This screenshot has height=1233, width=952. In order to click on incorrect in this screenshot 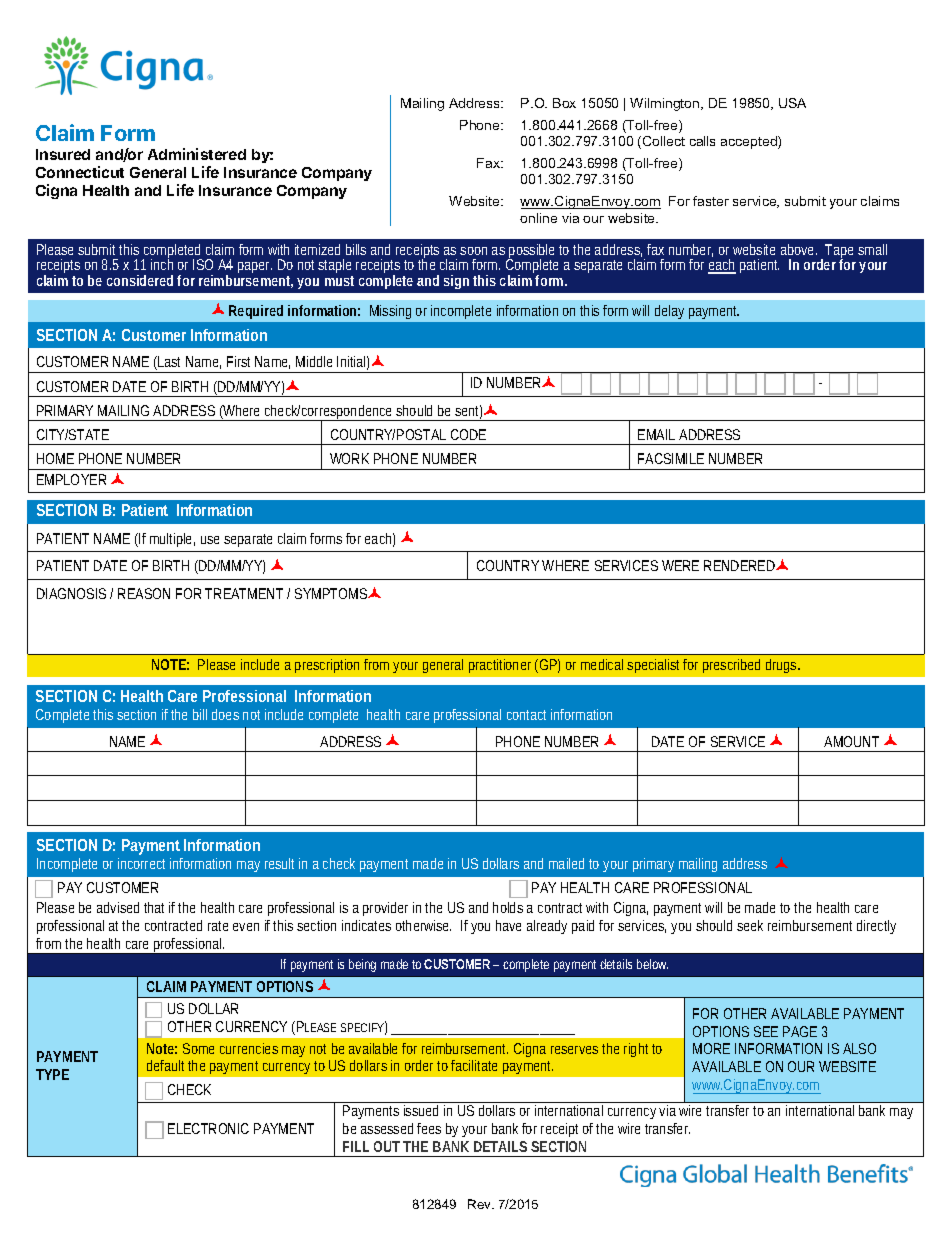, I will do `click(141, 863)`.
